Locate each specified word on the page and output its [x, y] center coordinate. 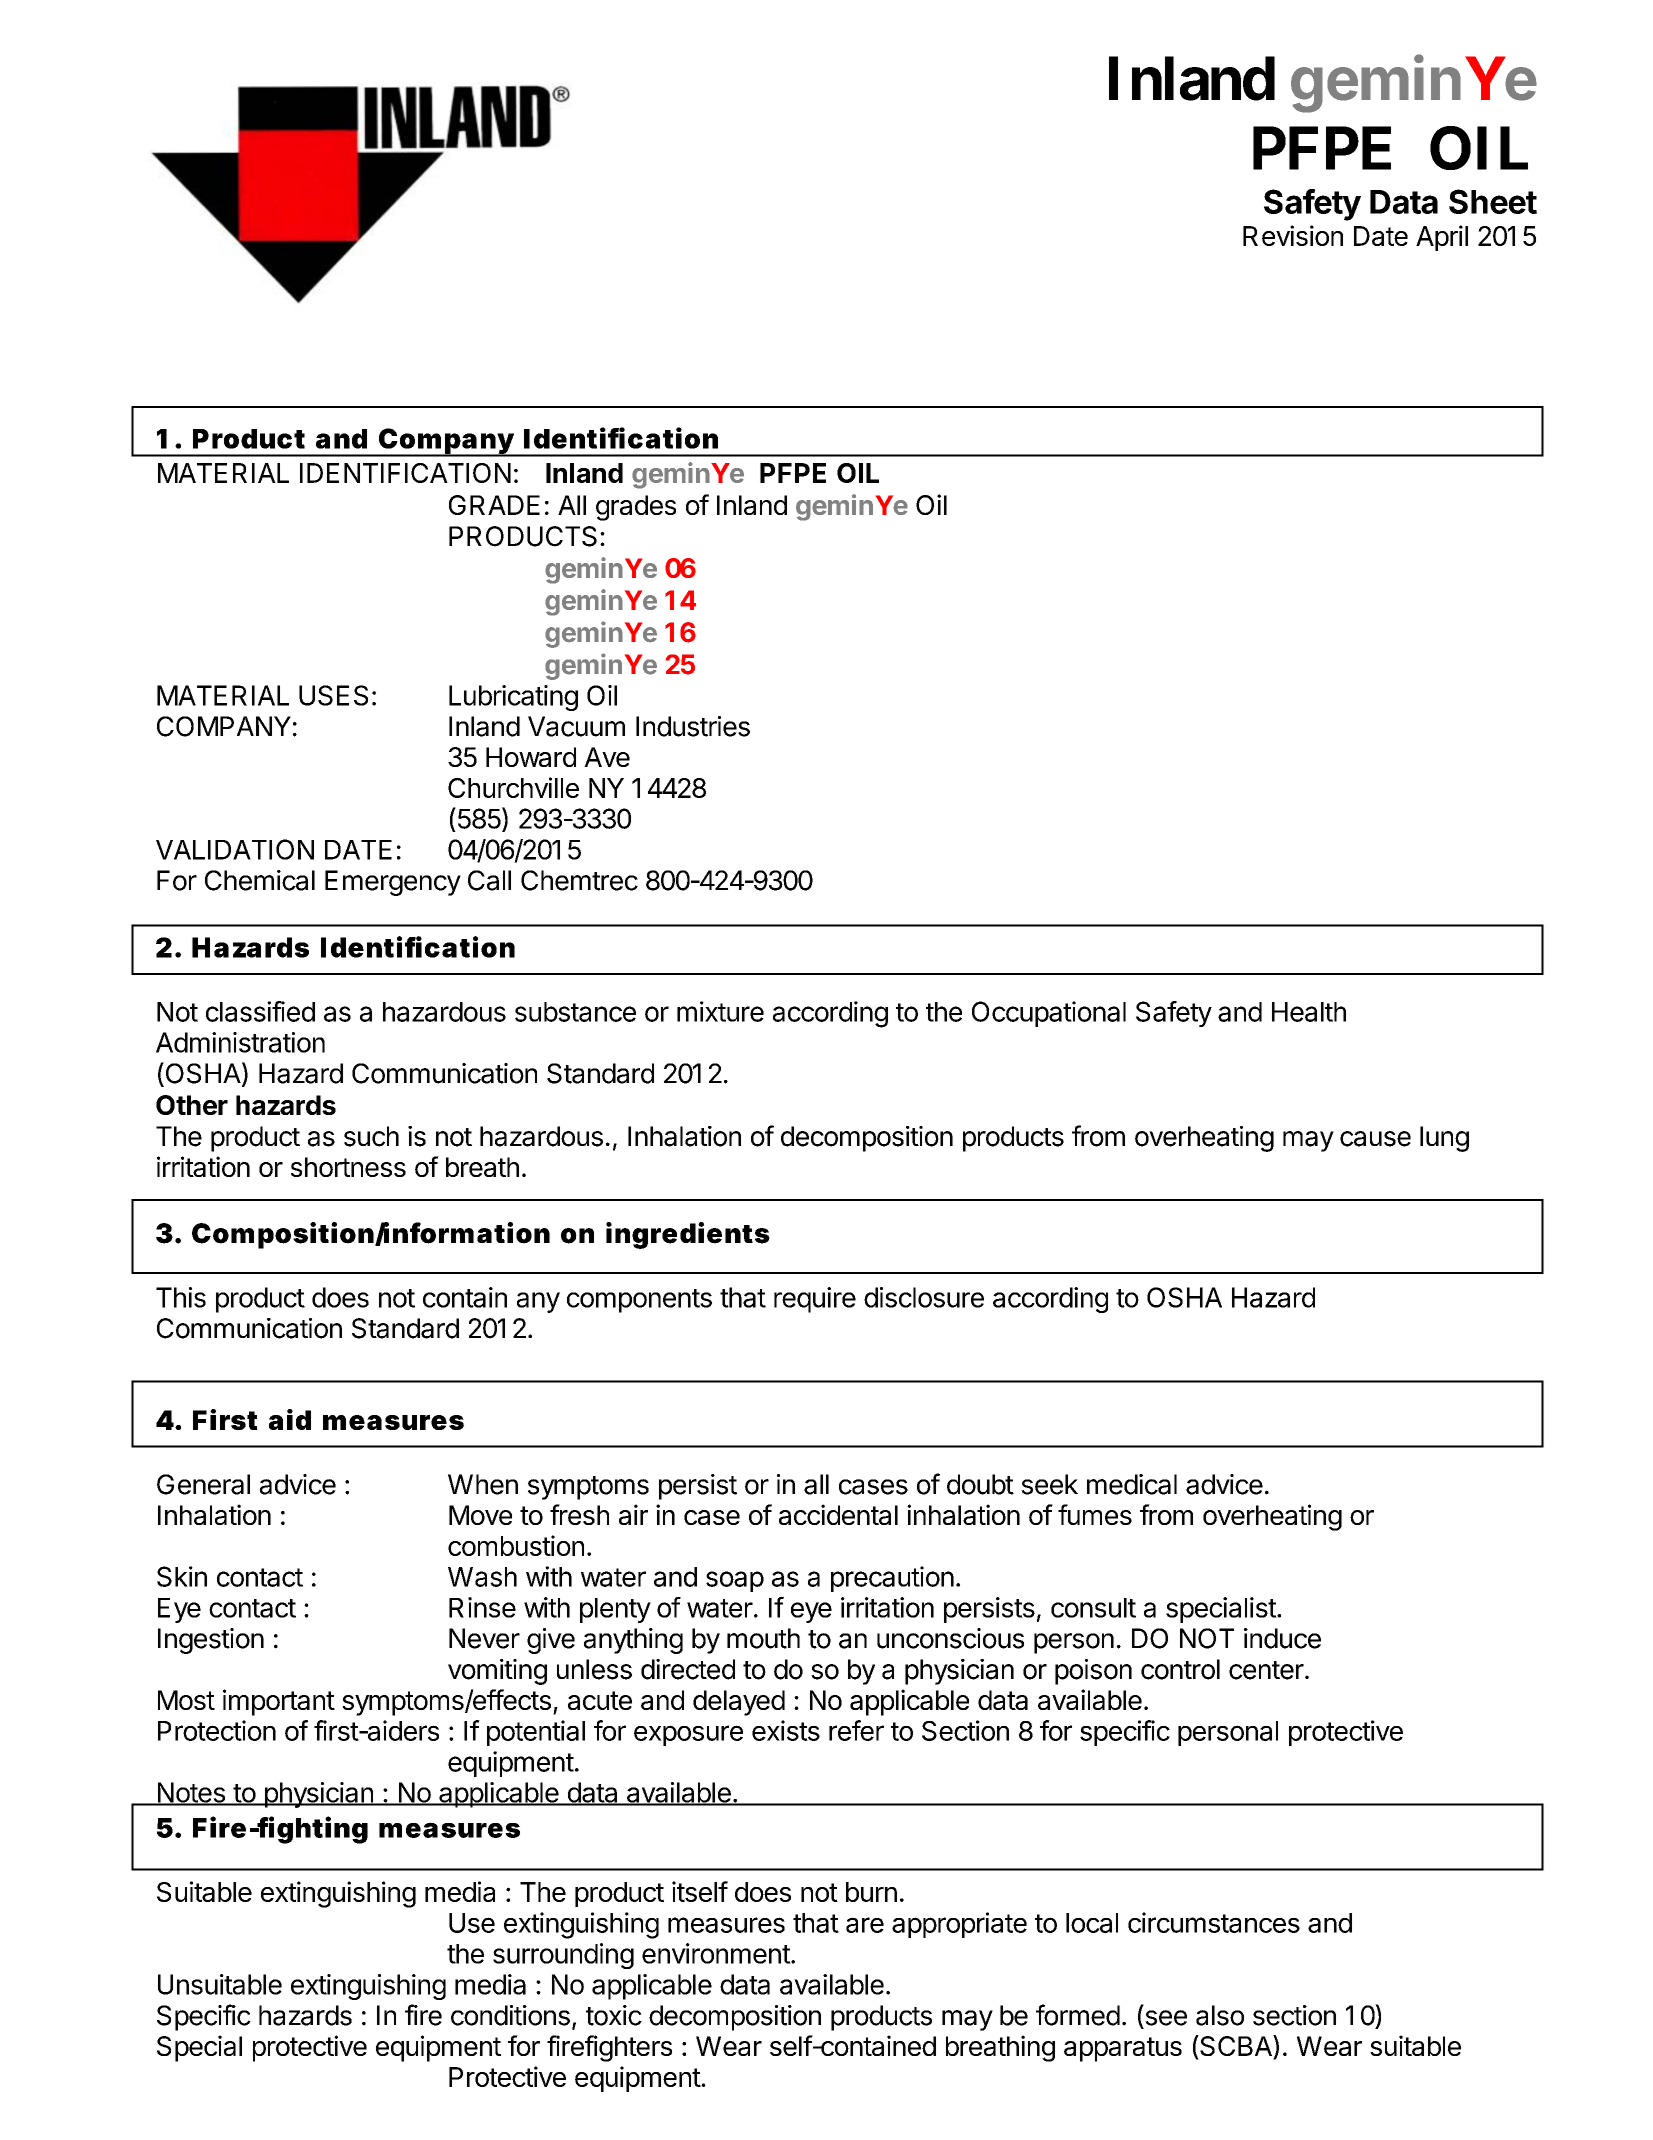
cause [1375, 1139]
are [865, 1925]
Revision [1293, 235]
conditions [510, 2015]
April [1442, 238]
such [371, 1136]
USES [333, 695]
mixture [720, 1011]
